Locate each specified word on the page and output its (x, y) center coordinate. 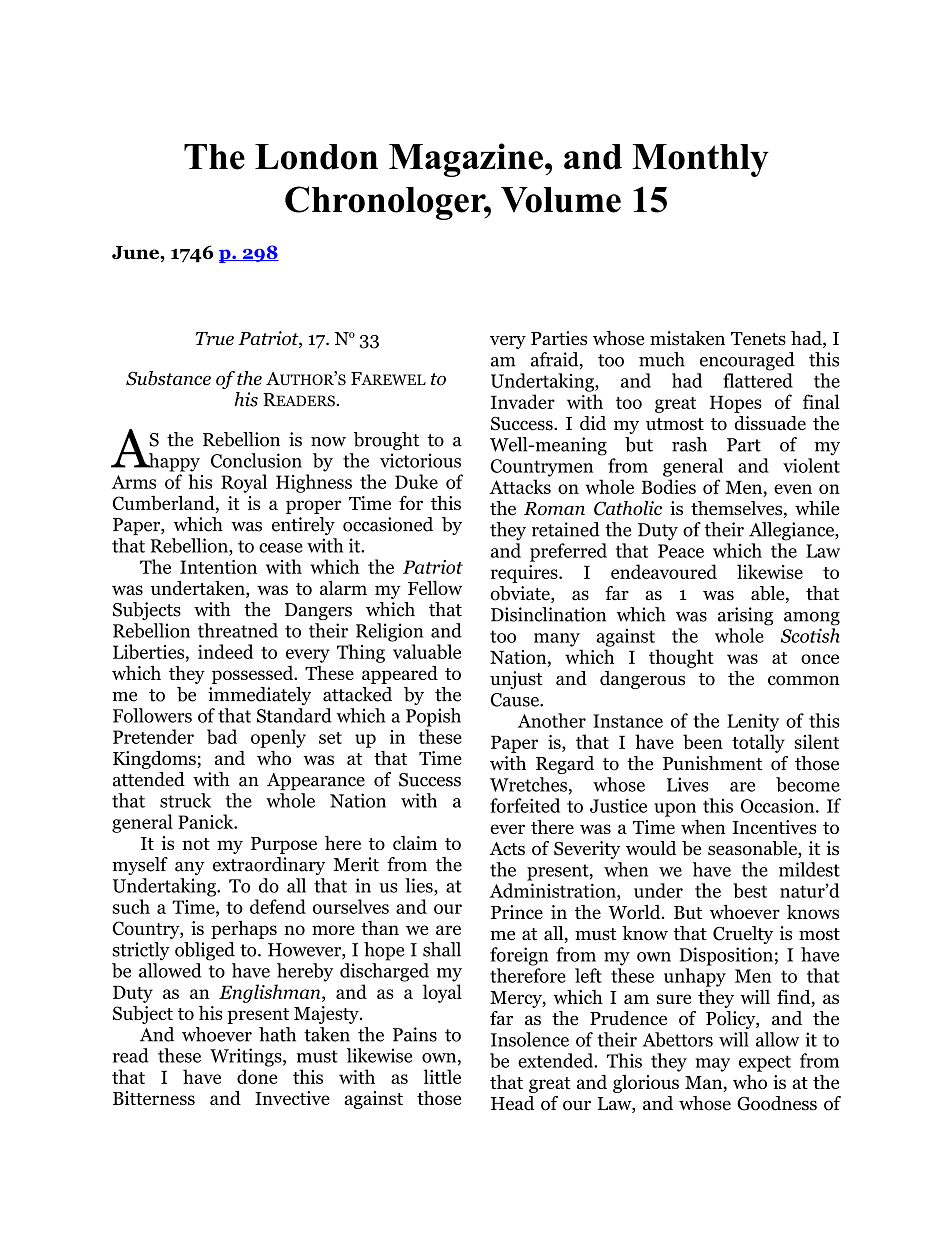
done (257, 1076)
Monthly (701, 160)
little (442, 1076)
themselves (738, 509)
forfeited (525, 805)
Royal (244, 483)
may (712, 1065)
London (316, 157)
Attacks (520, 486)
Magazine (466, 160)
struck (185, 800)
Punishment (713, 763)
